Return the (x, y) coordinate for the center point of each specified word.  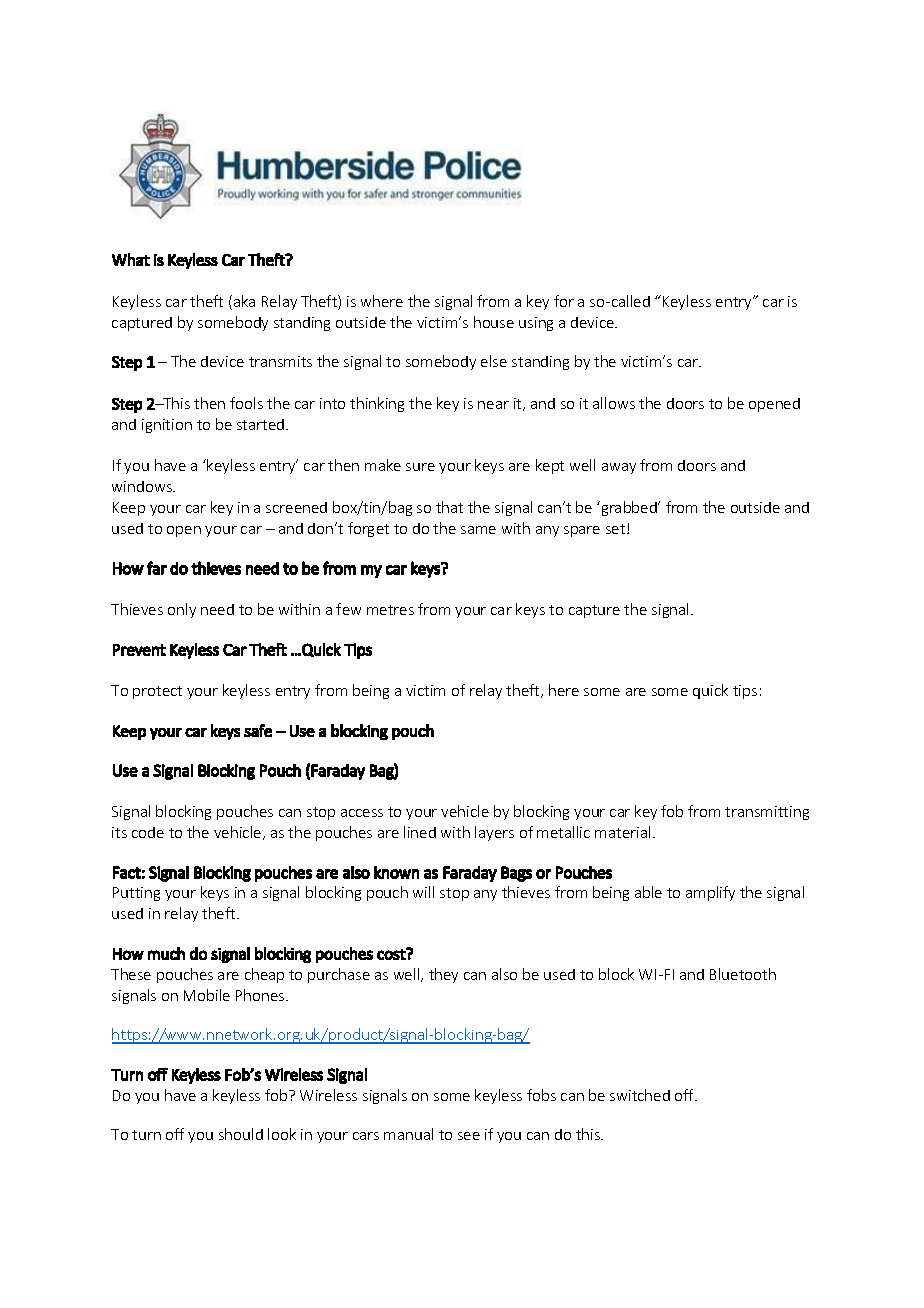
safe (258, 730)
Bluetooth (743, 974)
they (443, 975)
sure (420, 467)
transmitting (767, 813)
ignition (167, 426)
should (241, 1134)
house (494, 322)
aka (244, 301)
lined (420, 832)
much (166, 953)
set (617, 529)
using (536, 324)
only (182, 610)
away (619, 468)
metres (390, 610)
